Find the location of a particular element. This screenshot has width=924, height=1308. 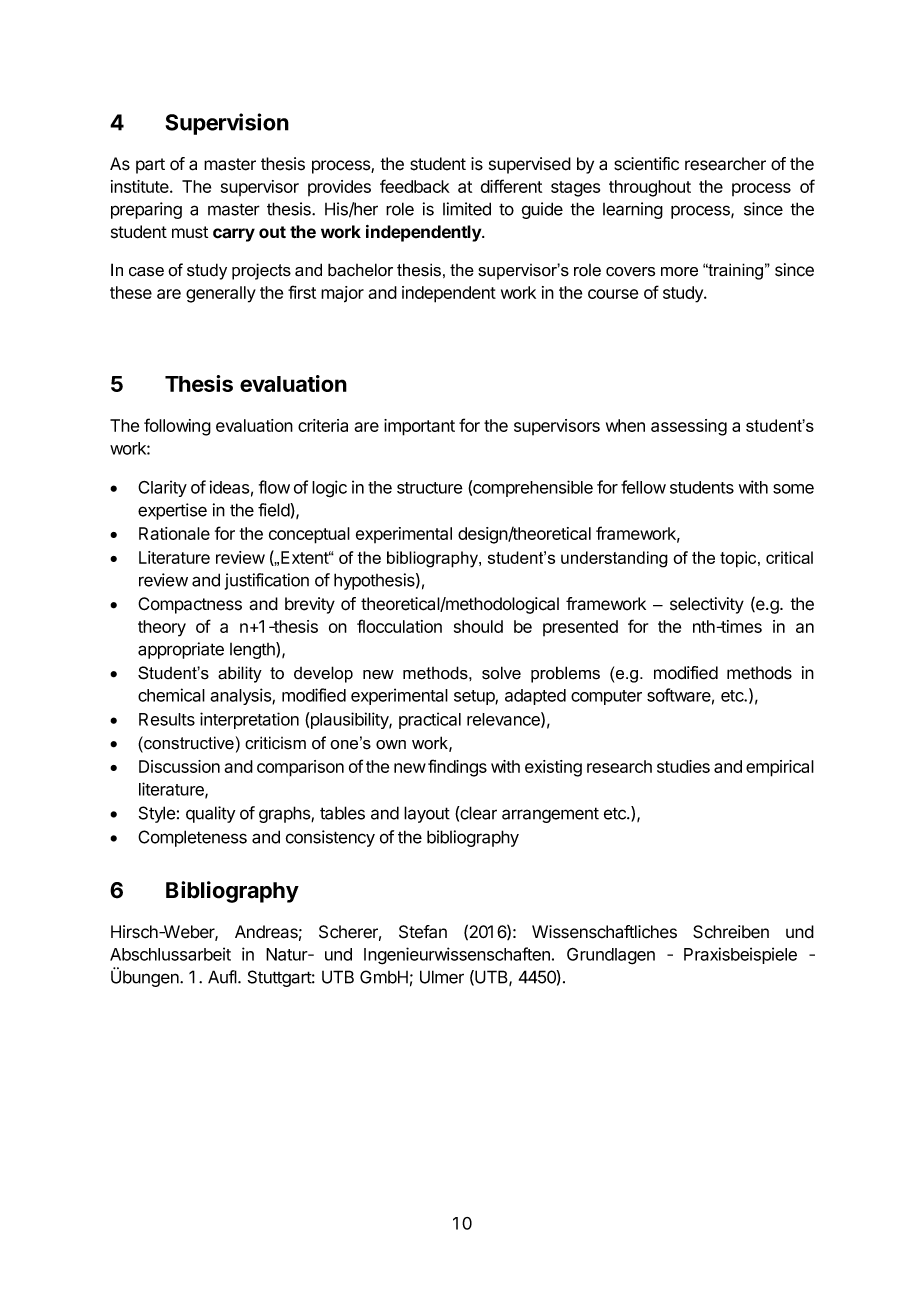

scientific is located at coordinates (646, 164).
